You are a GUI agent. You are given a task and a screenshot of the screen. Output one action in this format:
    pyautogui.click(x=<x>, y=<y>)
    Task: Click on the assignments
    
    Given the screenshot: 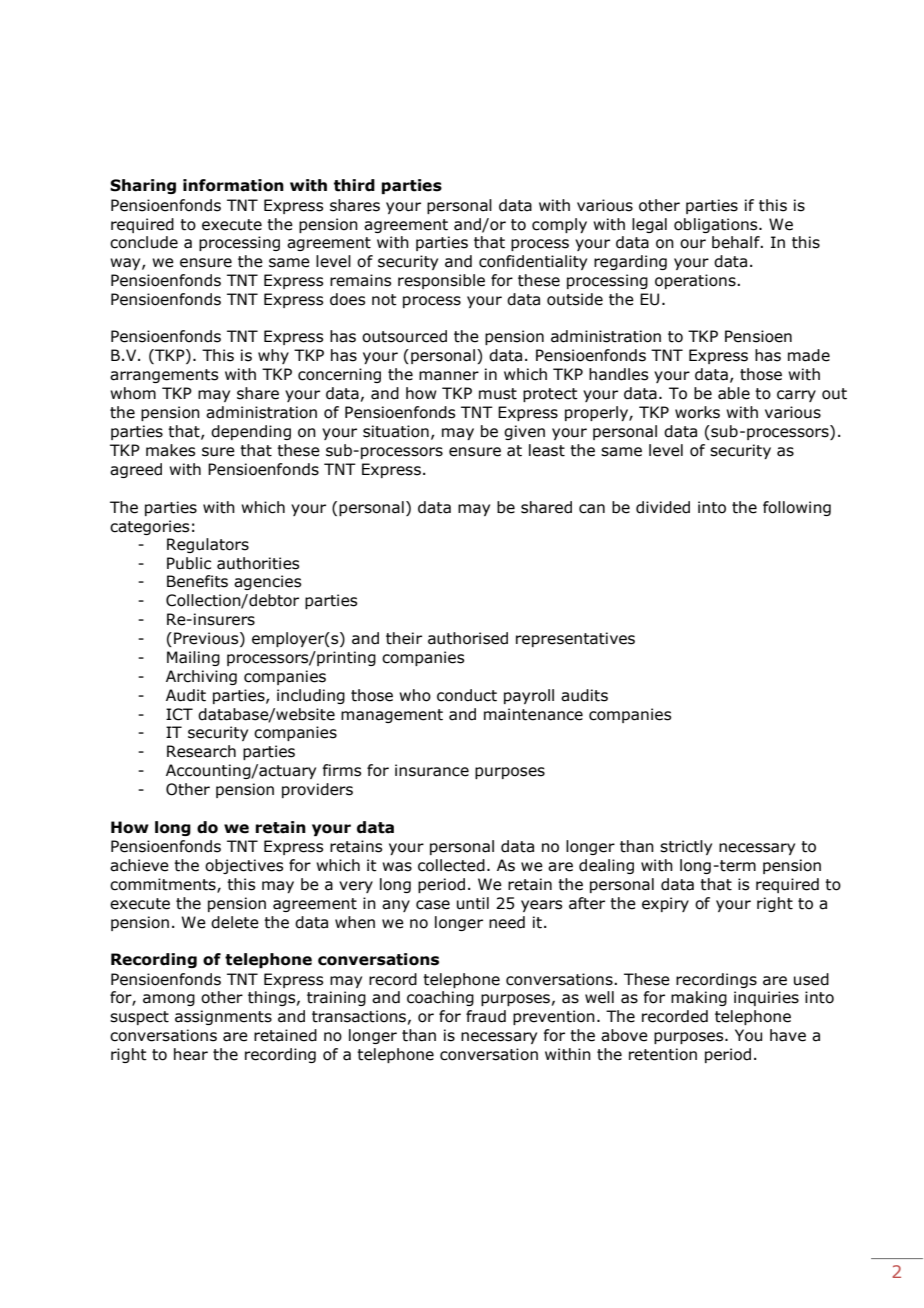 What is the action you would take?
    pyautogui.click(x=223, y=1017)
